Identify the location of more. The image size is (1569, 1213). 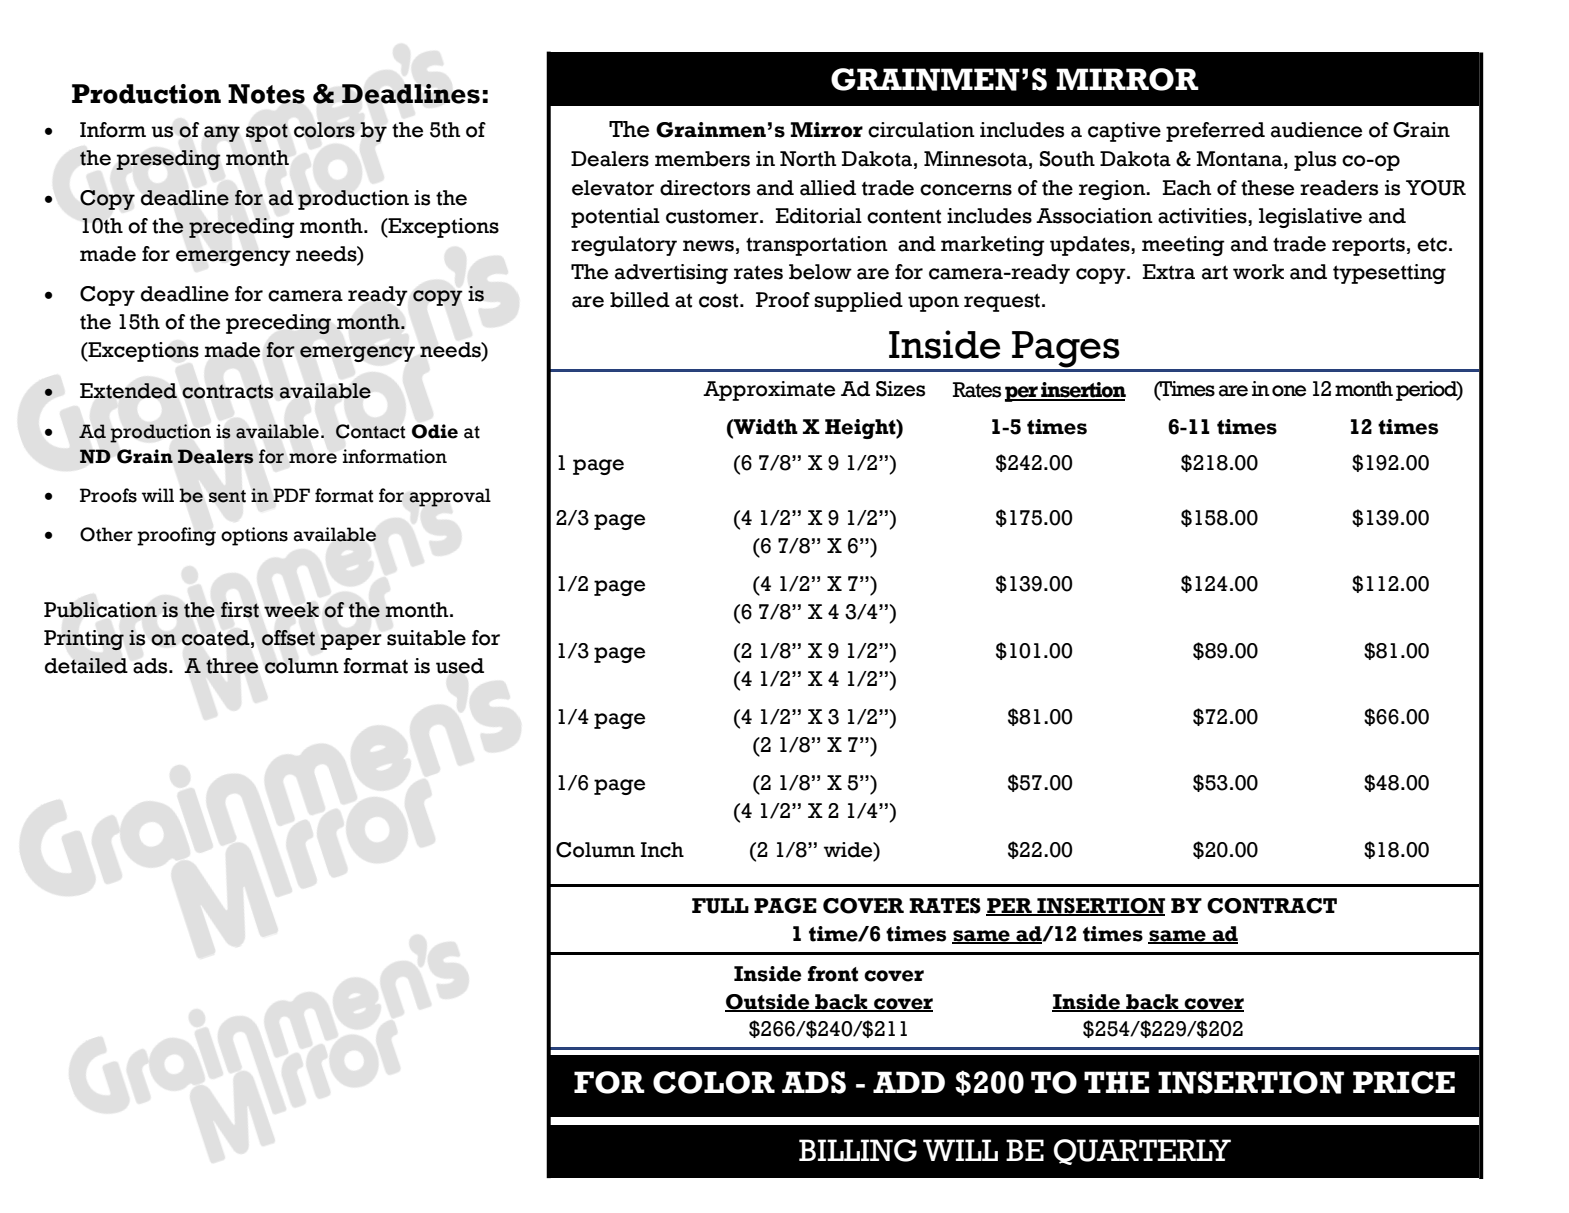
(313, 458).
